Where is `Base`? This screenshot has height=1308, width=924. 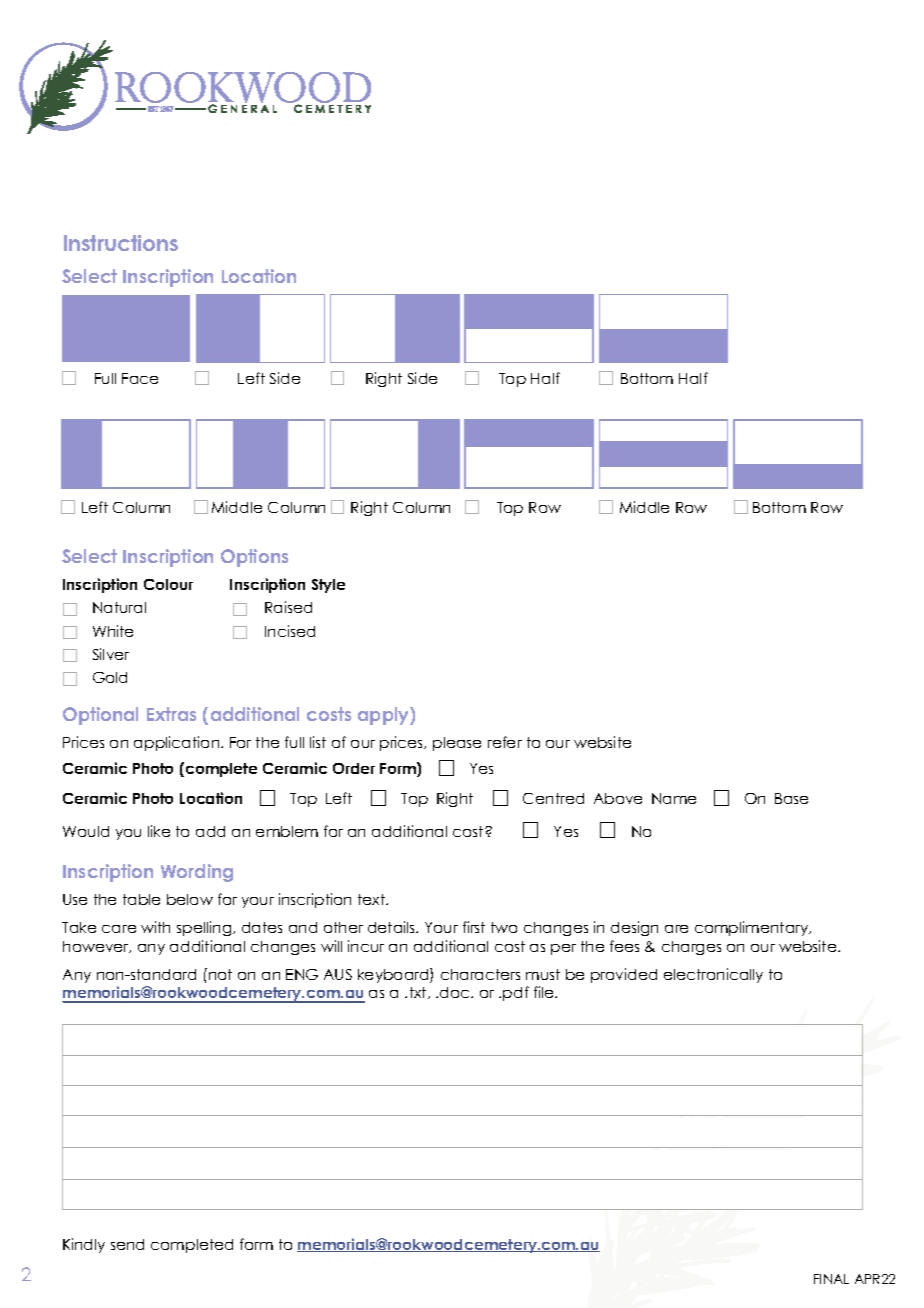 Base is located at coordinates (791, 798).
